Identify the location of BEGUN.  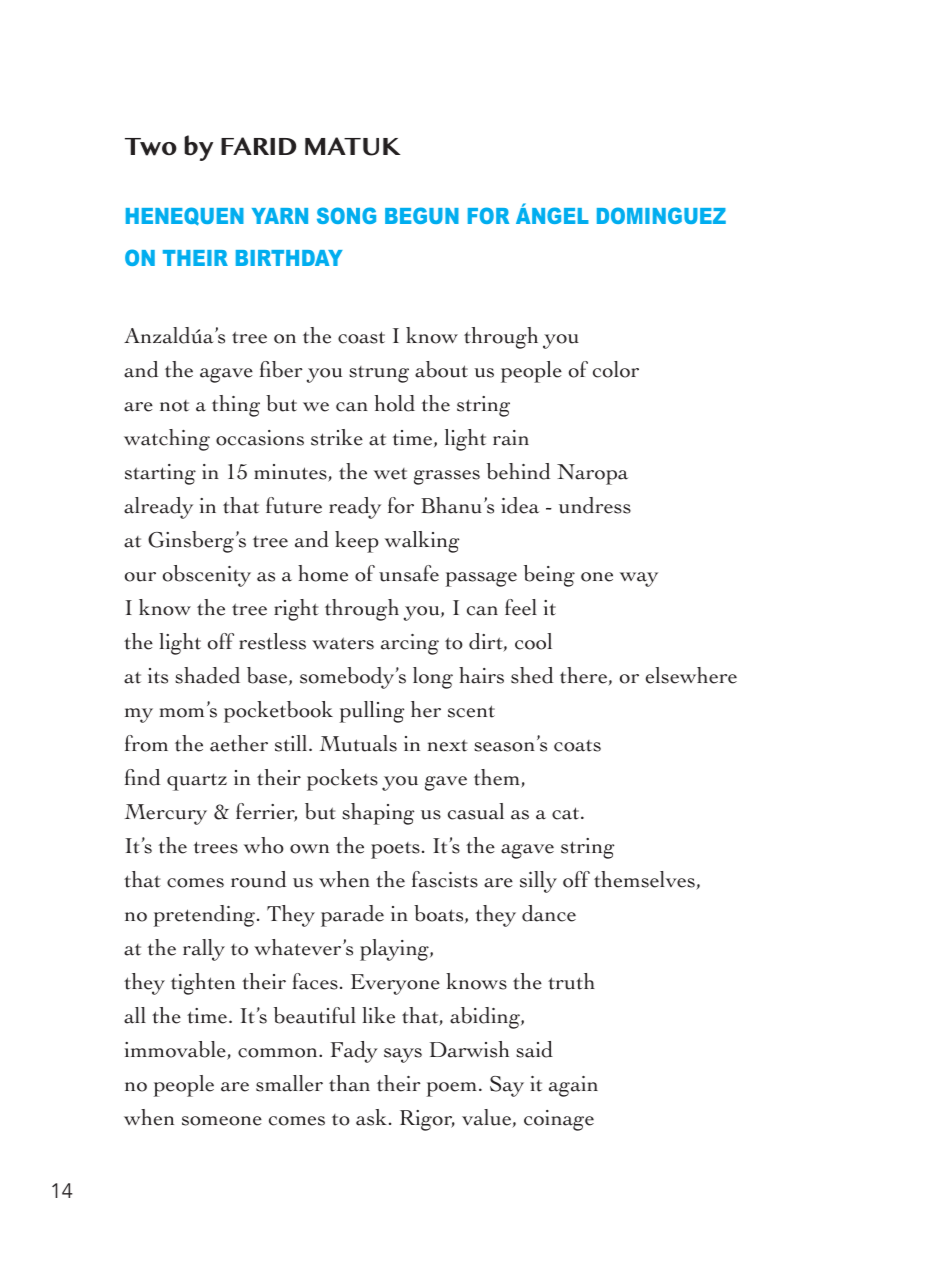
(422, 215).
